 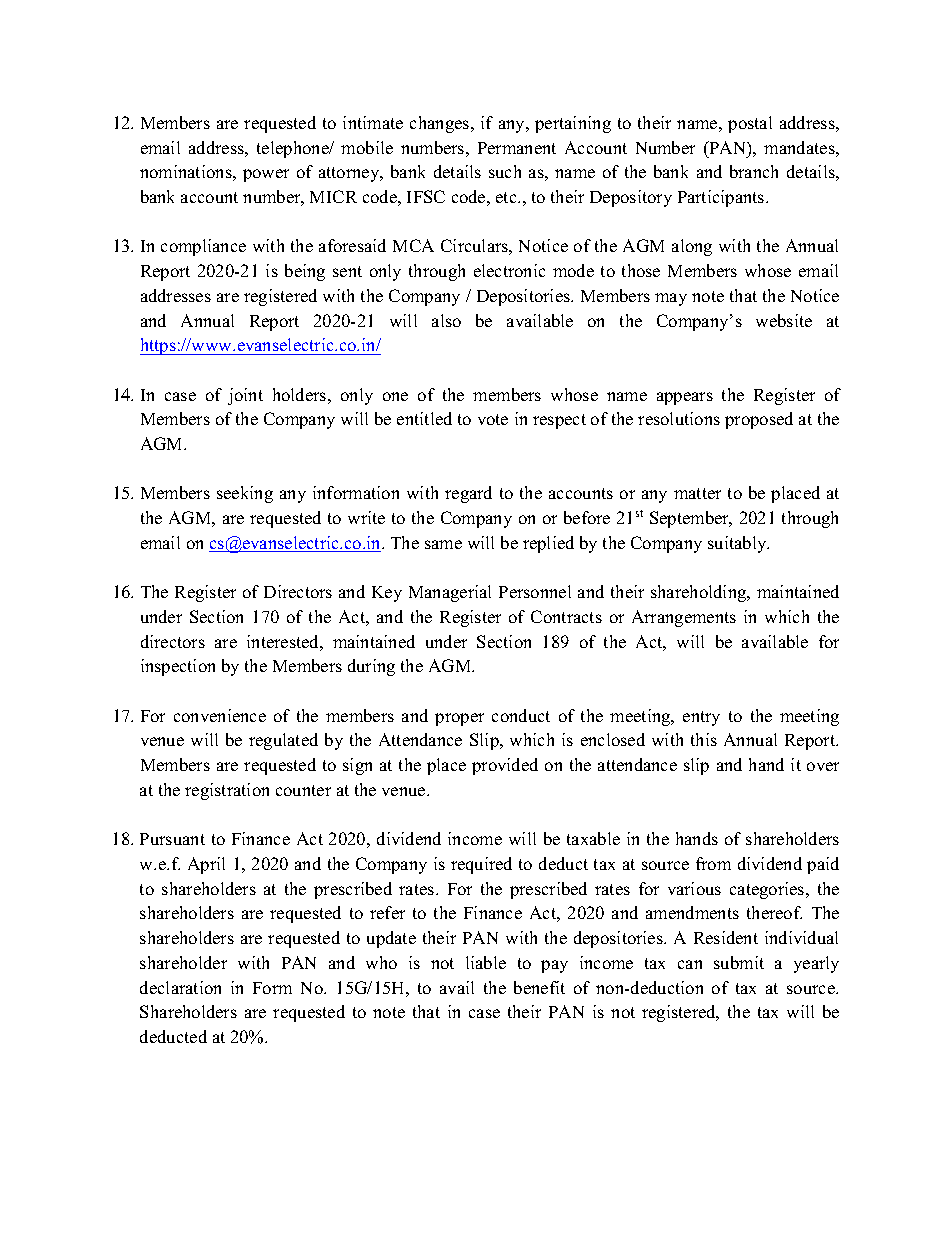 I want to click on regard, so click(x=468, y=494).
